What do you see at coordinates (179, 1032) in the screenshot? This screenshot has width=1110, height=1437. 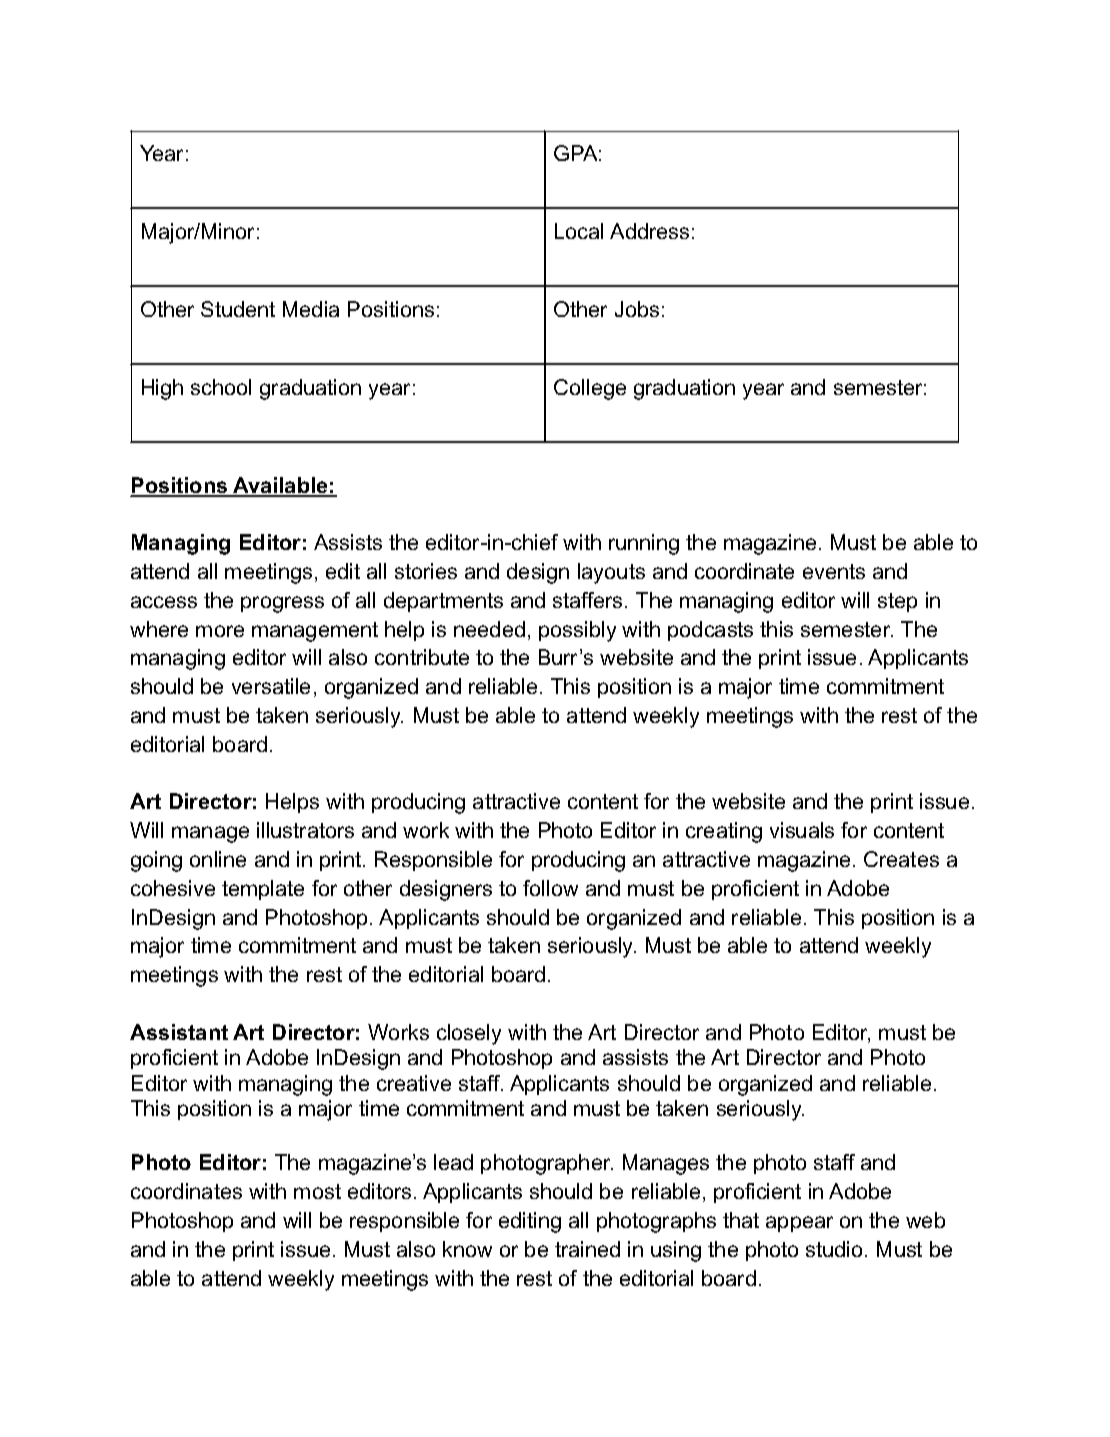 I see `Assistant` at bounding box center [179, 1032].
